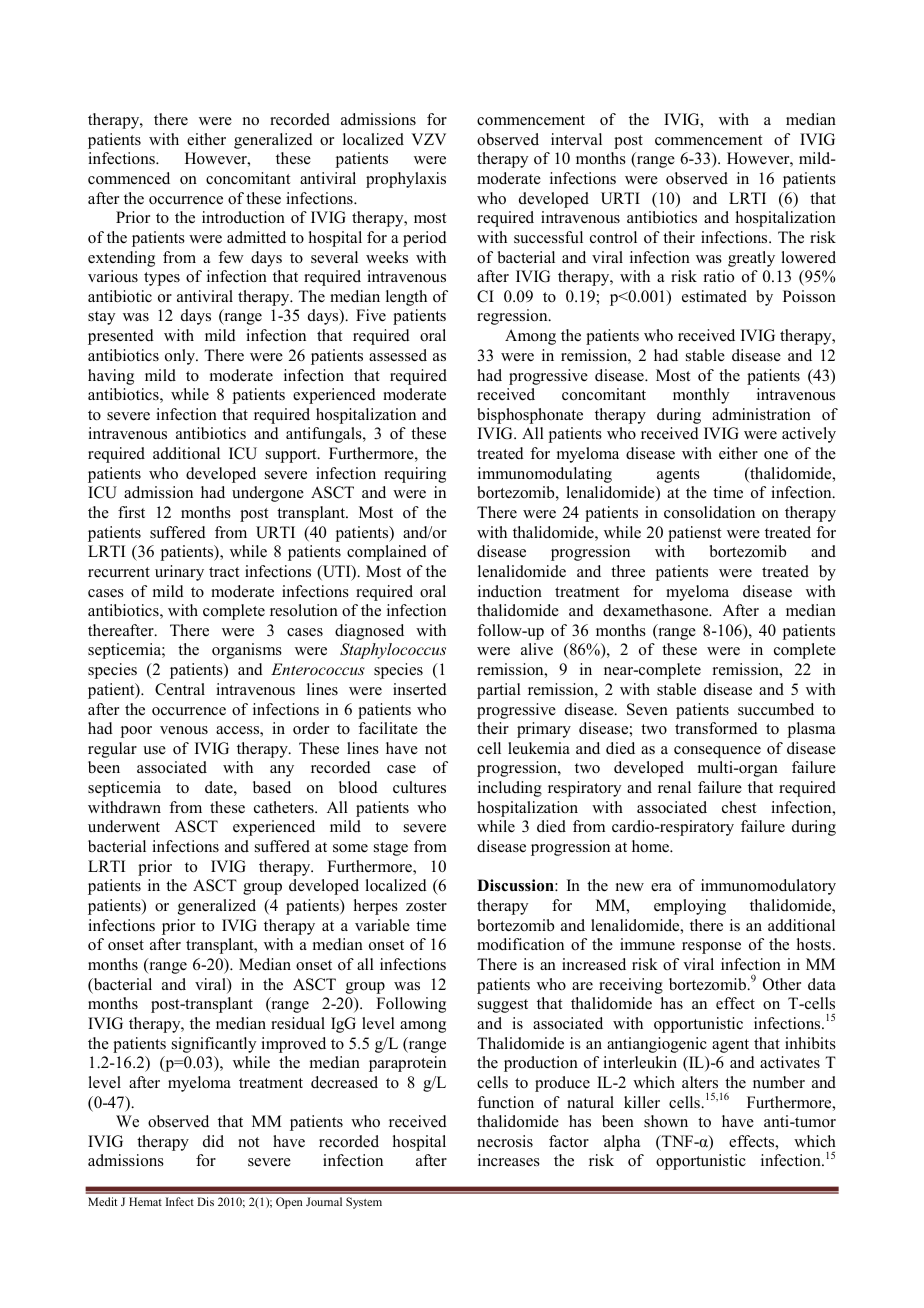  What do you see at coordinates (428, 139) in the page?
I see `VZV` at bounding box center [428, 139].
